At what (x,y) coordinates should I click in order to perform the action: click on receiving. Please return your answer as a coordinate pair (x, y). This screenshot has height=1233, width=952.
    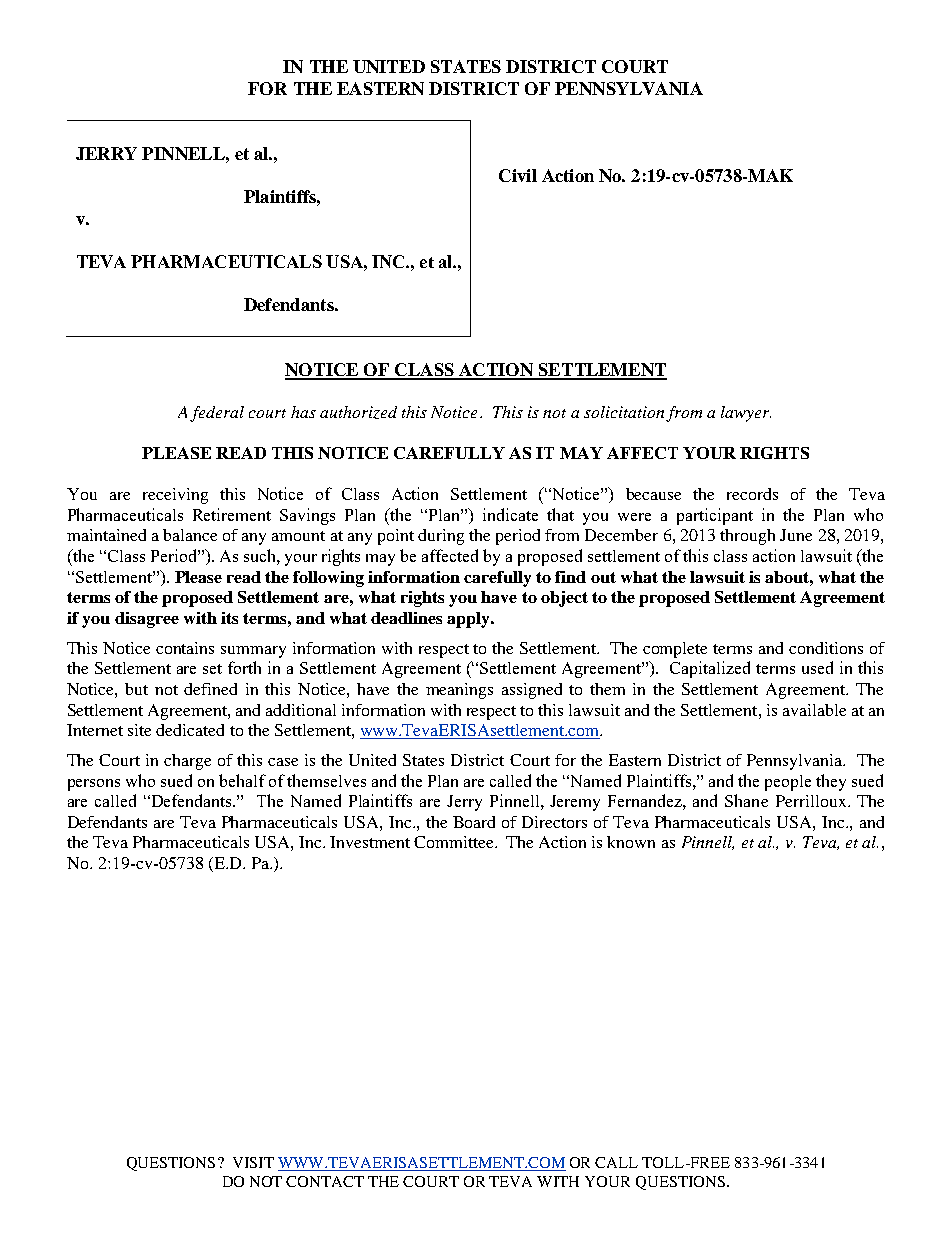
    Looking at the image, I should click on (175, 496).
